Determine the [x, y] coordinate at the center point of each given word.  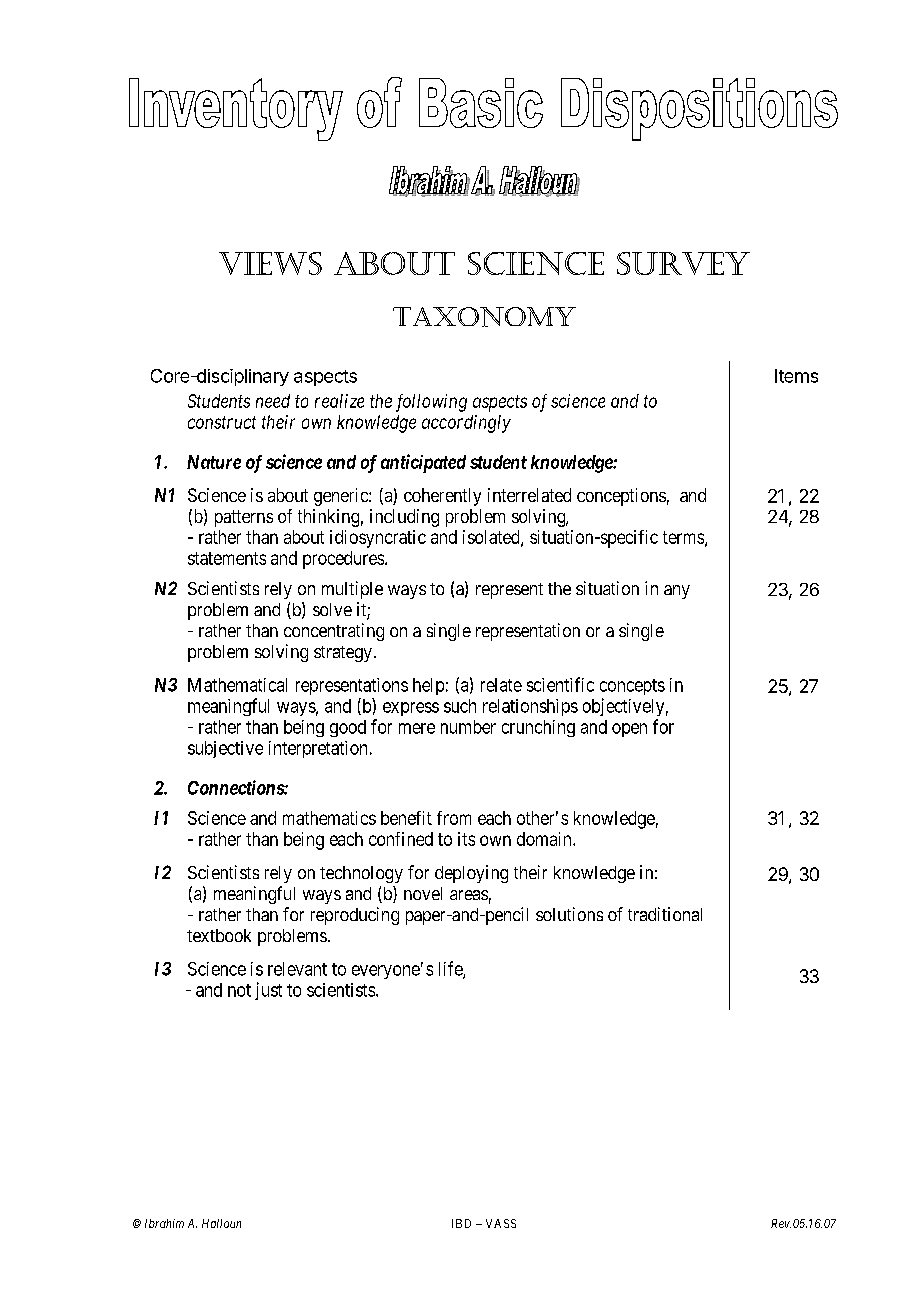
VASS [501, 1223]
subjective [225, 749]
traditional [665, 914]
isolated [492, 538]
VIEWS [270, 263]
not [239, 990]
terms [684, 538]
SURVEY [683, 263]
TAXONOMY [484, 317]
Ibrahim [164, 1223]
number [468, 727]
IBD [461, 1223]
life [451, 969]
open [629, 730]
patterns [244, 518]
